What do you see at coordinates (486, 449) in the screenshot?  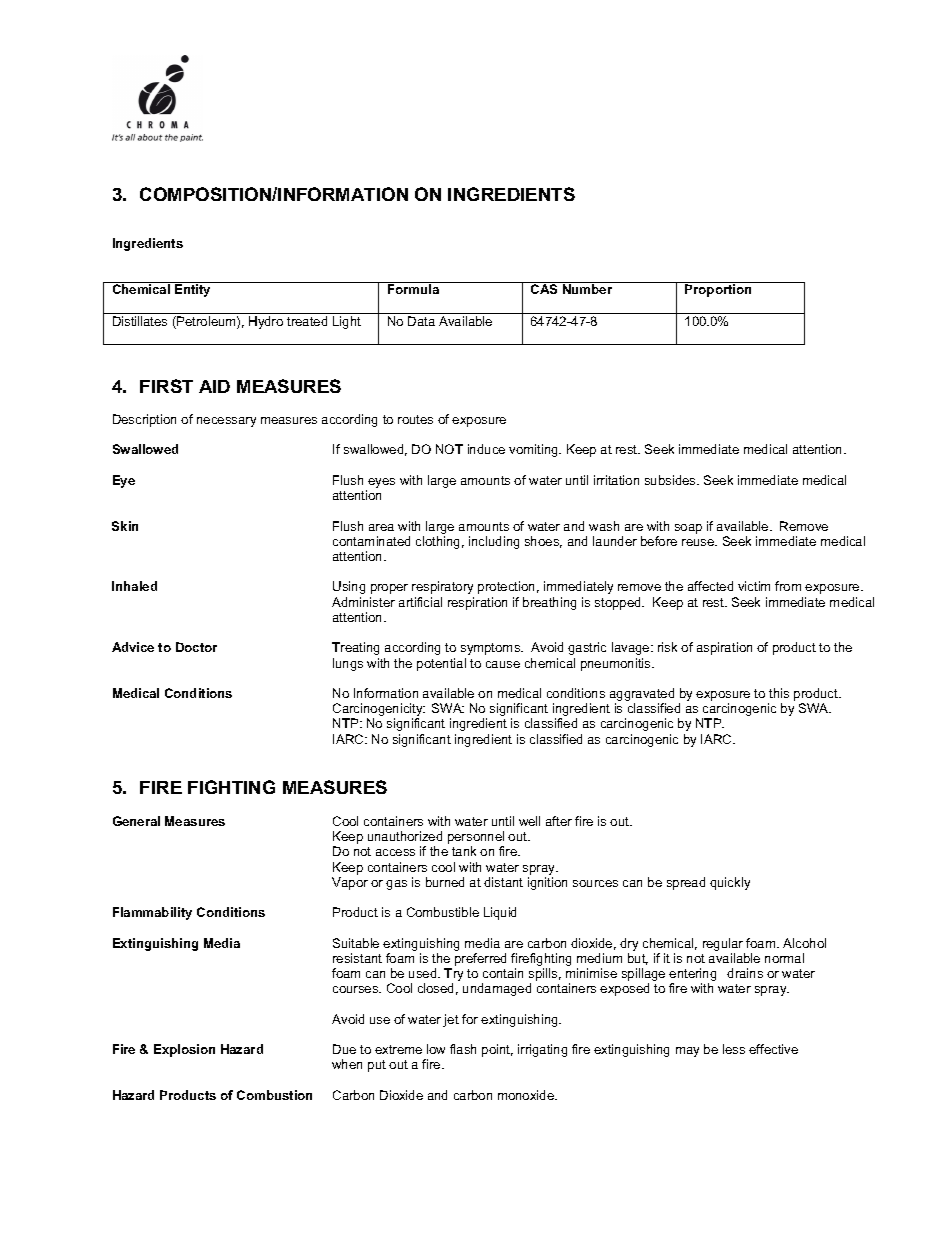 I see `induce` at bounding box center [486, 449].
